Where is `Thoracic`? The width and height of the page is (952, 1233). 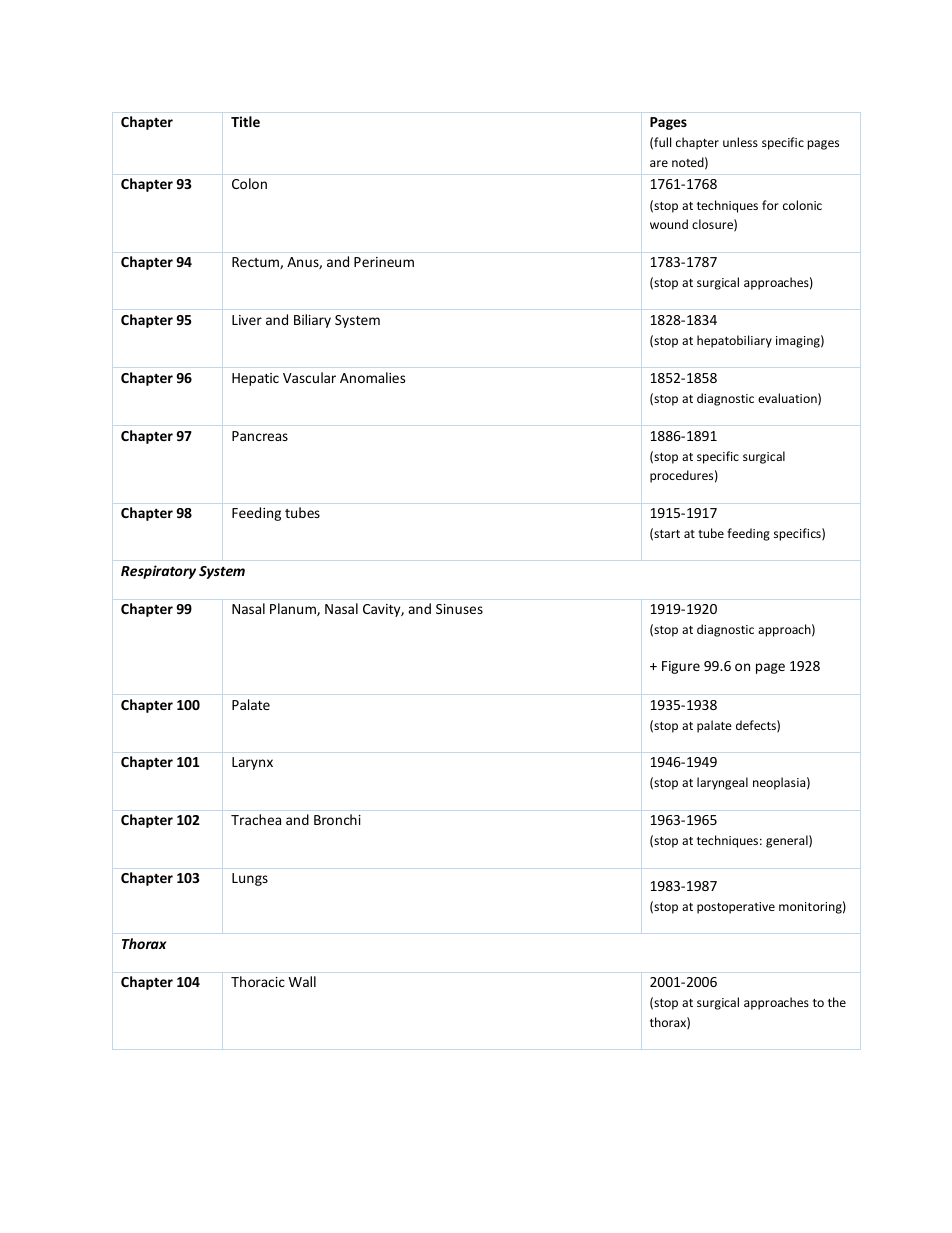 Thoracic is located at coordinates (258, 981).
